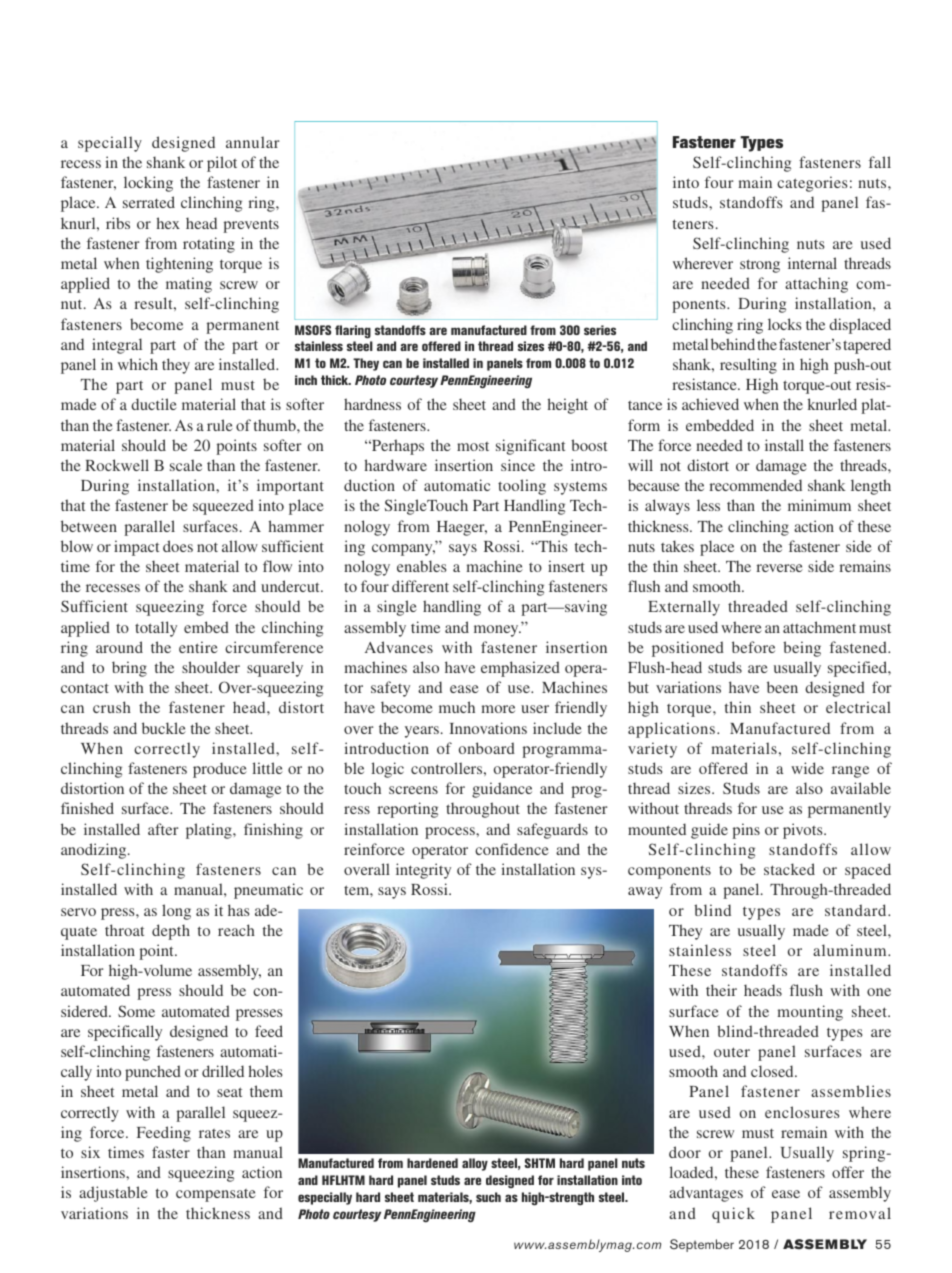 This screenshot has height=1273, width=952. Describe the element at coordinates (812, 184) in the screenshot. I see `categories` at that location.
